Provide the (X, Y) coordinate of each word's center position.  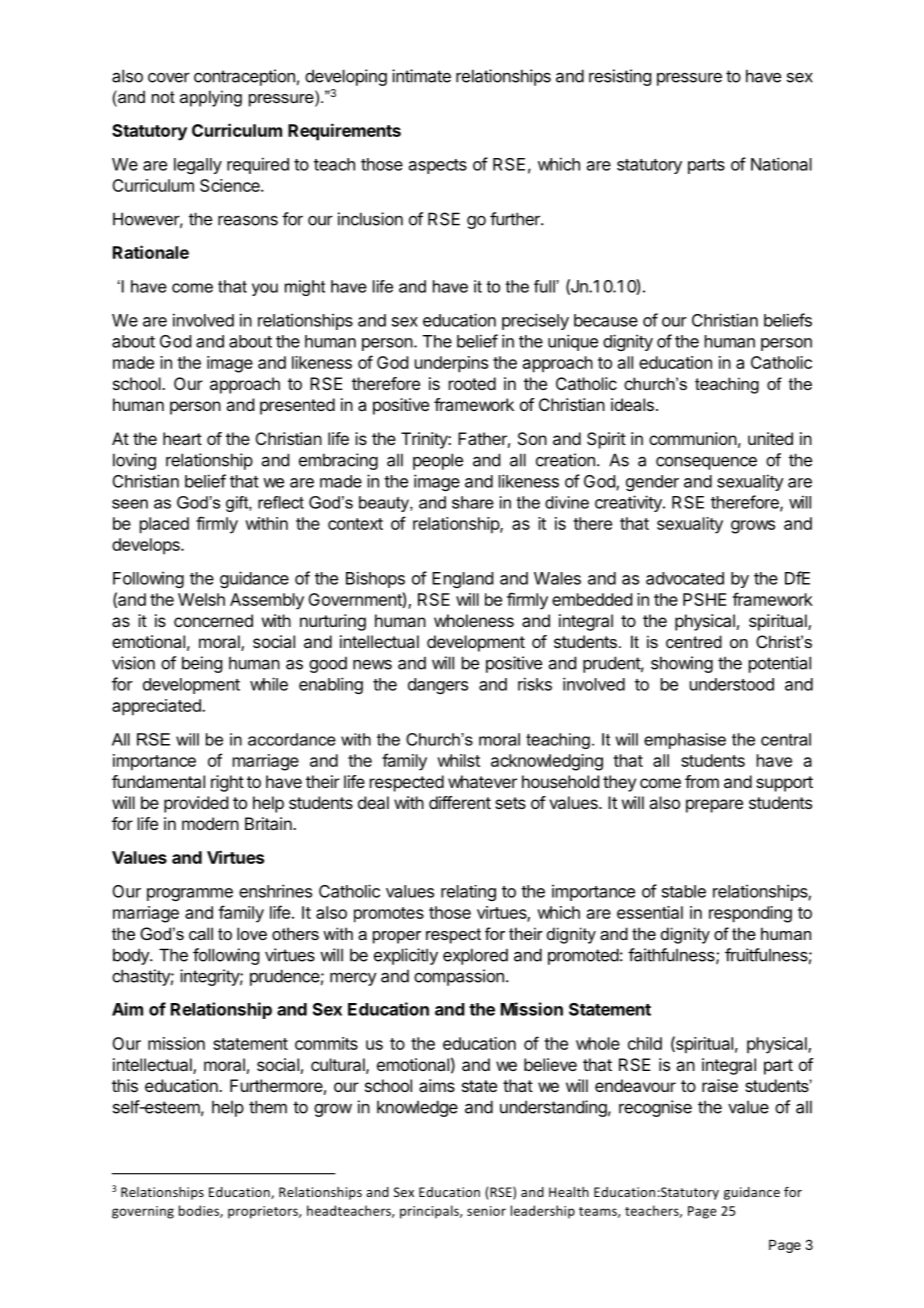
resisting (620, 77)
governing (143, 1212)
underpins (451, 364)
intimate (421, 76)
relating (468, 893)
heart (182, 438)
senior (486, 1211)
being (202, 664)
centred (694, 641)
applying (211, 98)
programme (190, 894)
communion (693, 438)
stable (684, 891)
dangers (438, 686)
